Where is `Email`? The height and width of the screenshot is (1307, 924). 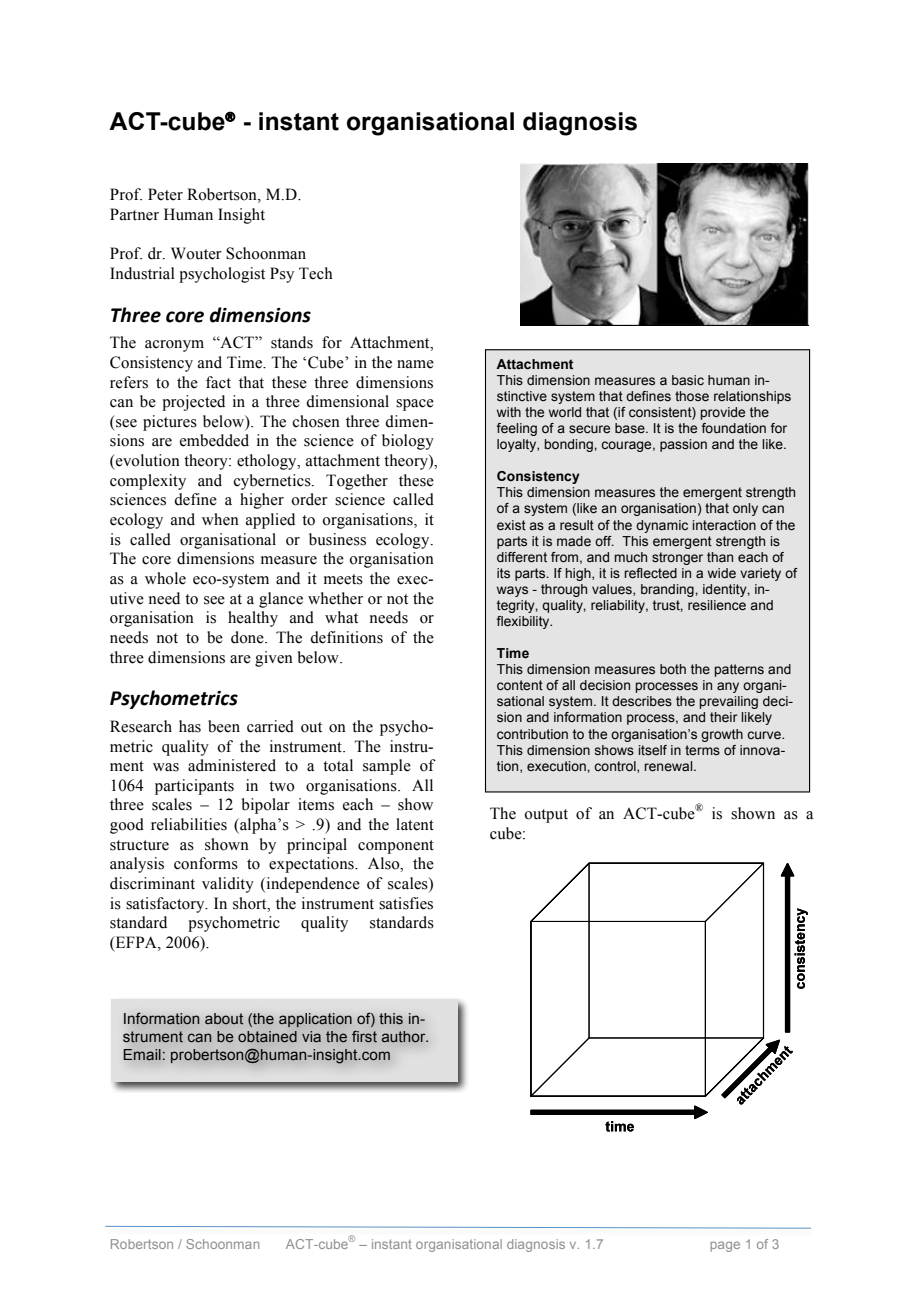 Email is located at coordinates (142, 1054).
